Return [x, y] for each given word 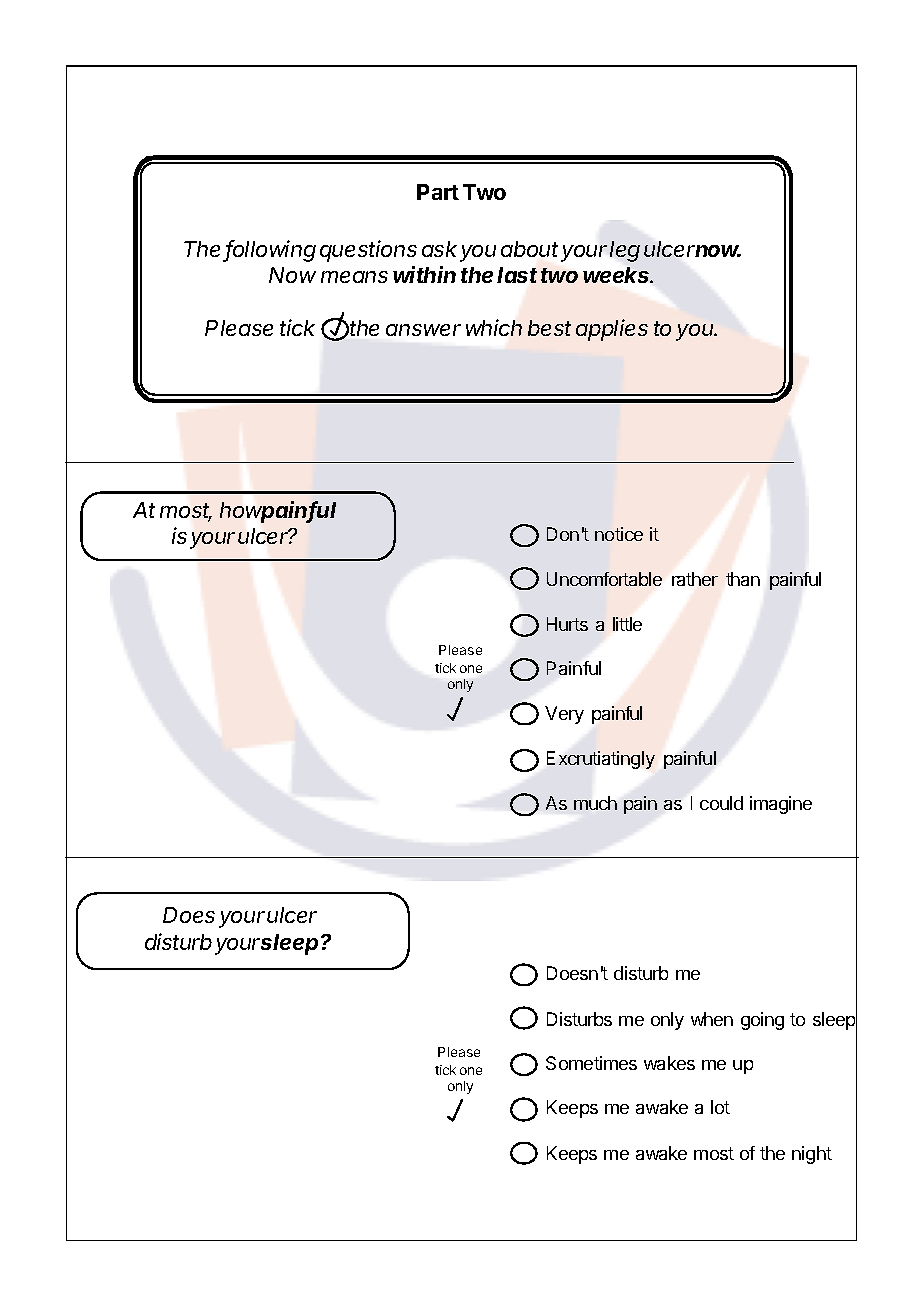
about [529, 249]
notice [619, 534]
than [743, 579]
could [721, 803]
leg [625, 251]
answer [423, 330]
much [595, 803]
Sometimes [591, 1063]
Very [564, 715]
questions [368, 251]
